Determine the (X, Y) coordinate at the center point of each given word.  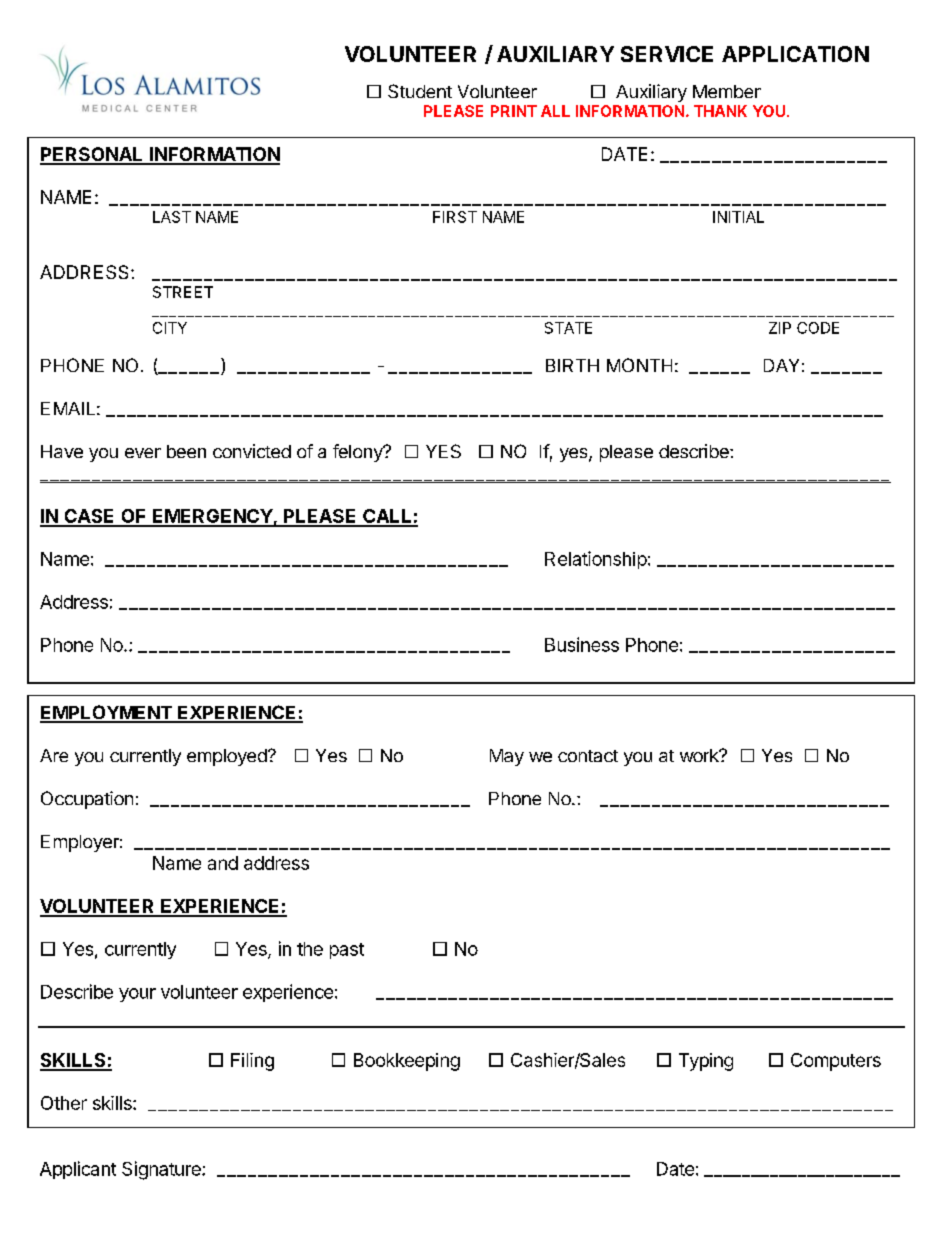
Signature (162, 1170)
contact (588, 756)
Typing (706, 1062)
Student (420, 91)
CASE (89, 517)
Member (727, 91)
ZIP (780, 328)
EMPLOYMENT (107, 713)
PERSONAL (92, 155)
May (507, 757)
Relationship (596, 560)
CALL (387, 517)
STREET (183, 292)
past (347, 951)
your (137, 995)
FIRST (455, 217)
